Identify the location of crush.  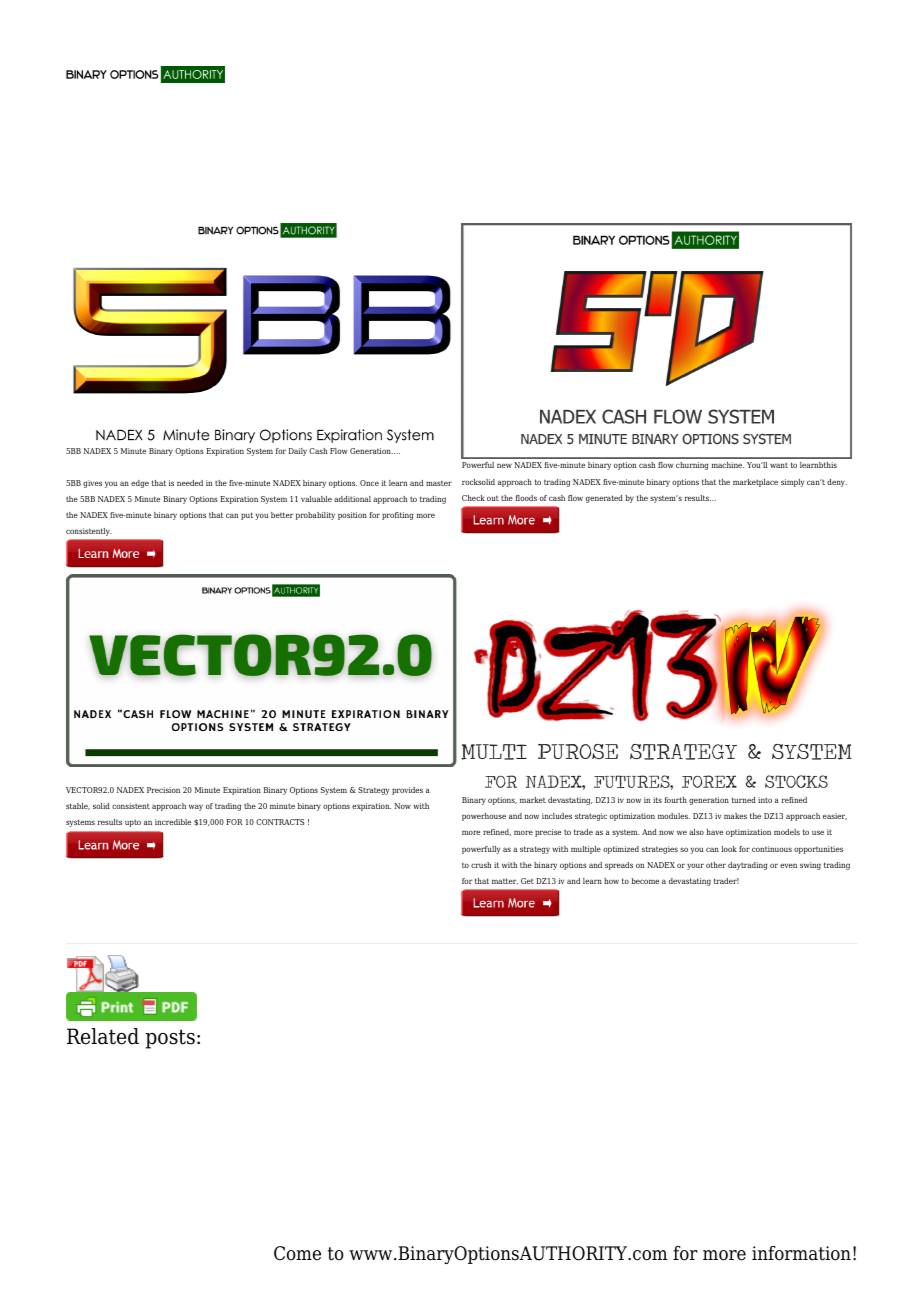
(481, 865).
